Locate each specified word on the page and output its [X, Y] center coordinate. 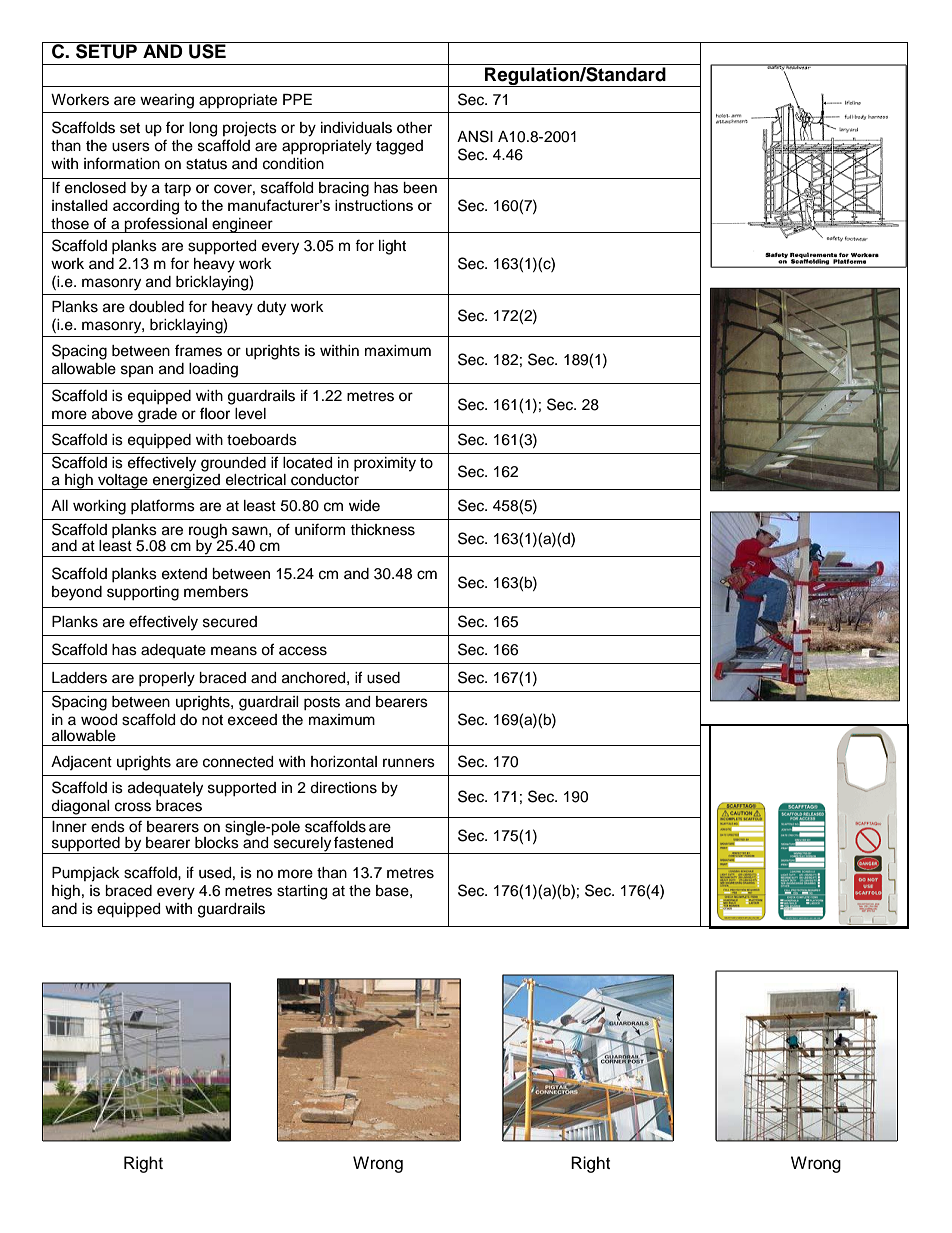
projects [250, 129]
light [392, 247]
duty [271, 308]
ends [108, 827]
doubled [156, 307]
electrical [256, 480]
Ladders [79, 678]
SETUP [106, 50]
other [414, 128]
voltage [123, 482]
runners [409, 763]
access [303, 651]
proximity [385, 464]
